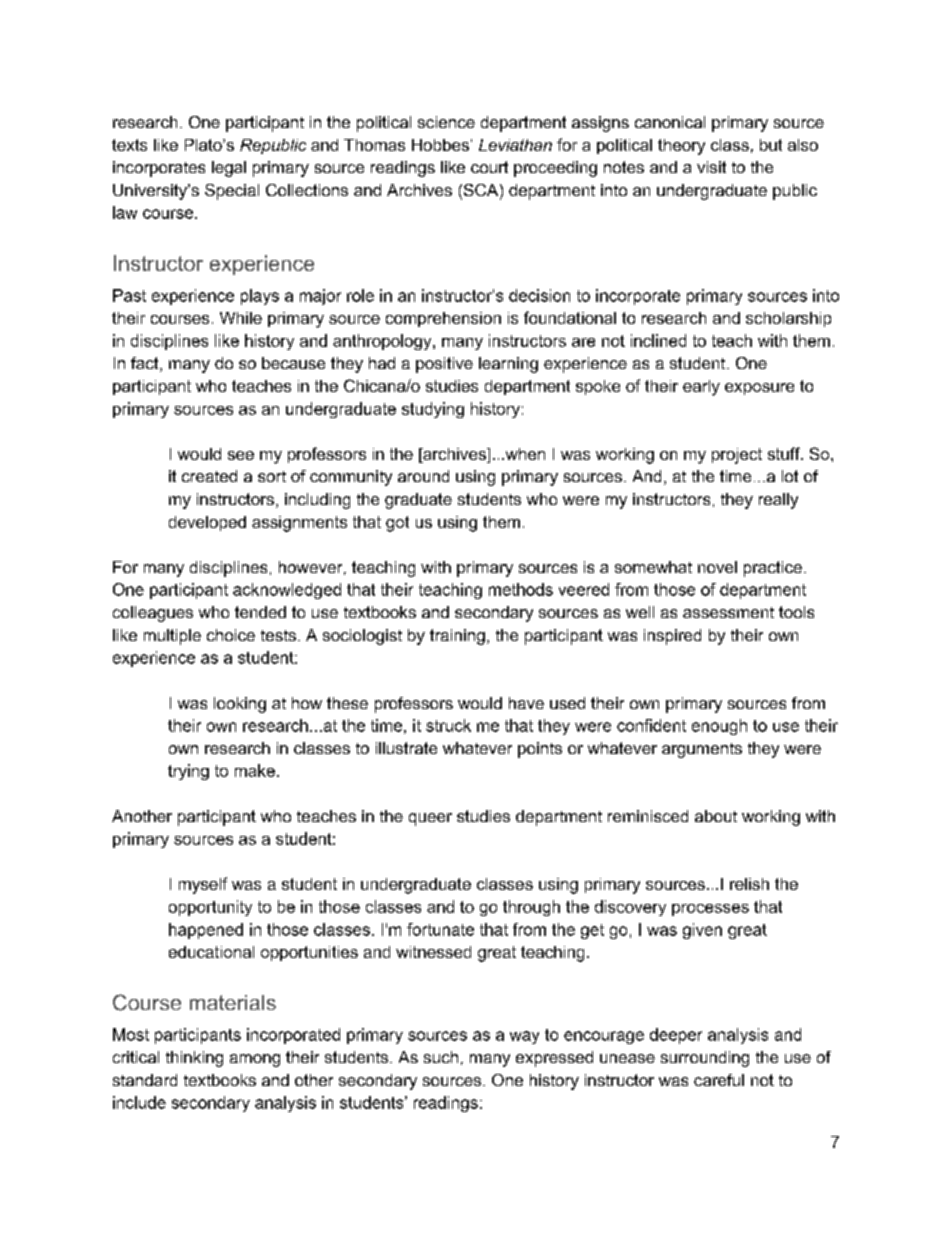 This screenshot has width=952, height=1233. I want to click on such, so click(441, 1057).
